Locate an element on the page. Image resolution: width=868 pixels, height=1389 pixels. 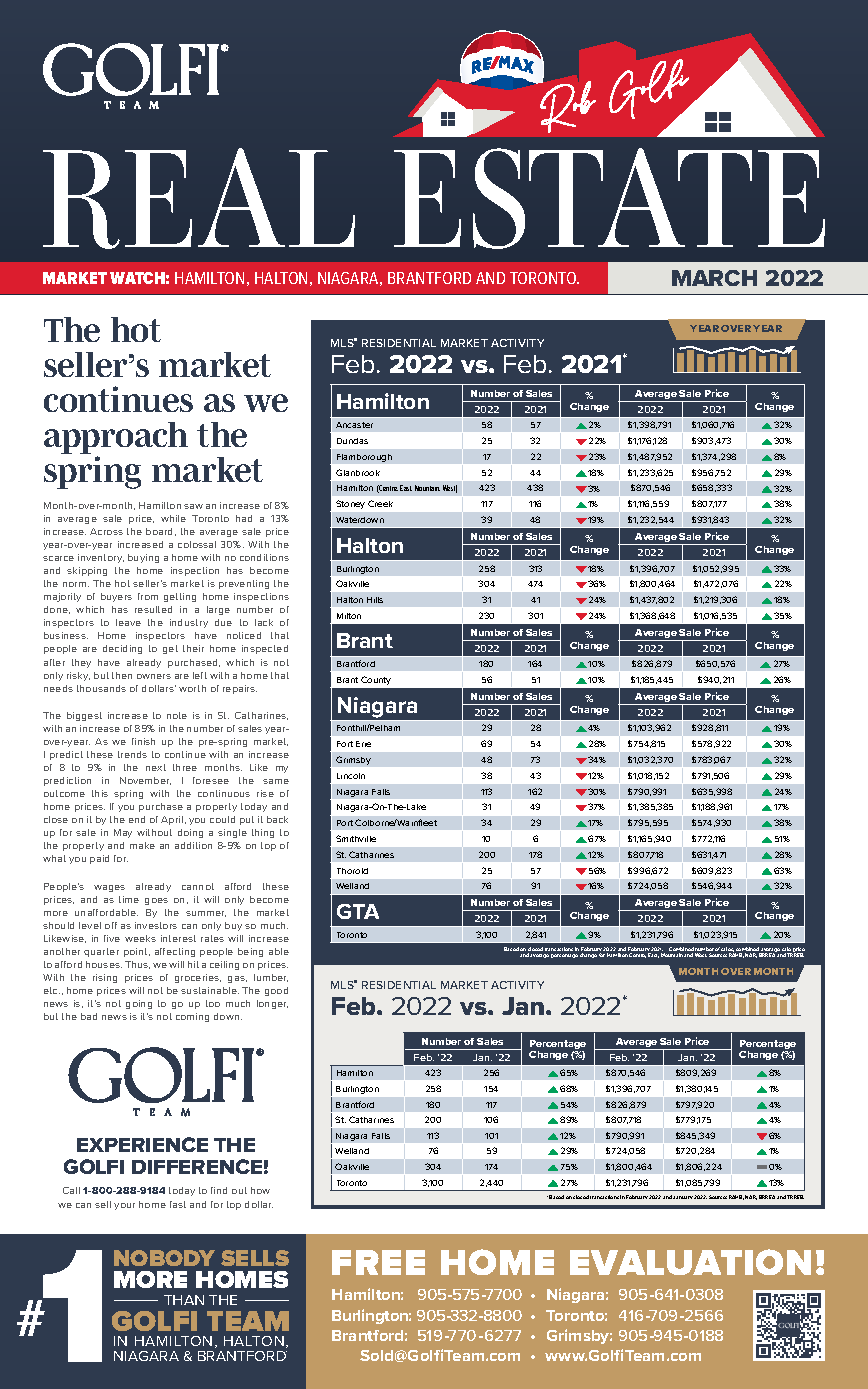
Creek is located at coordinates (380, 503).
